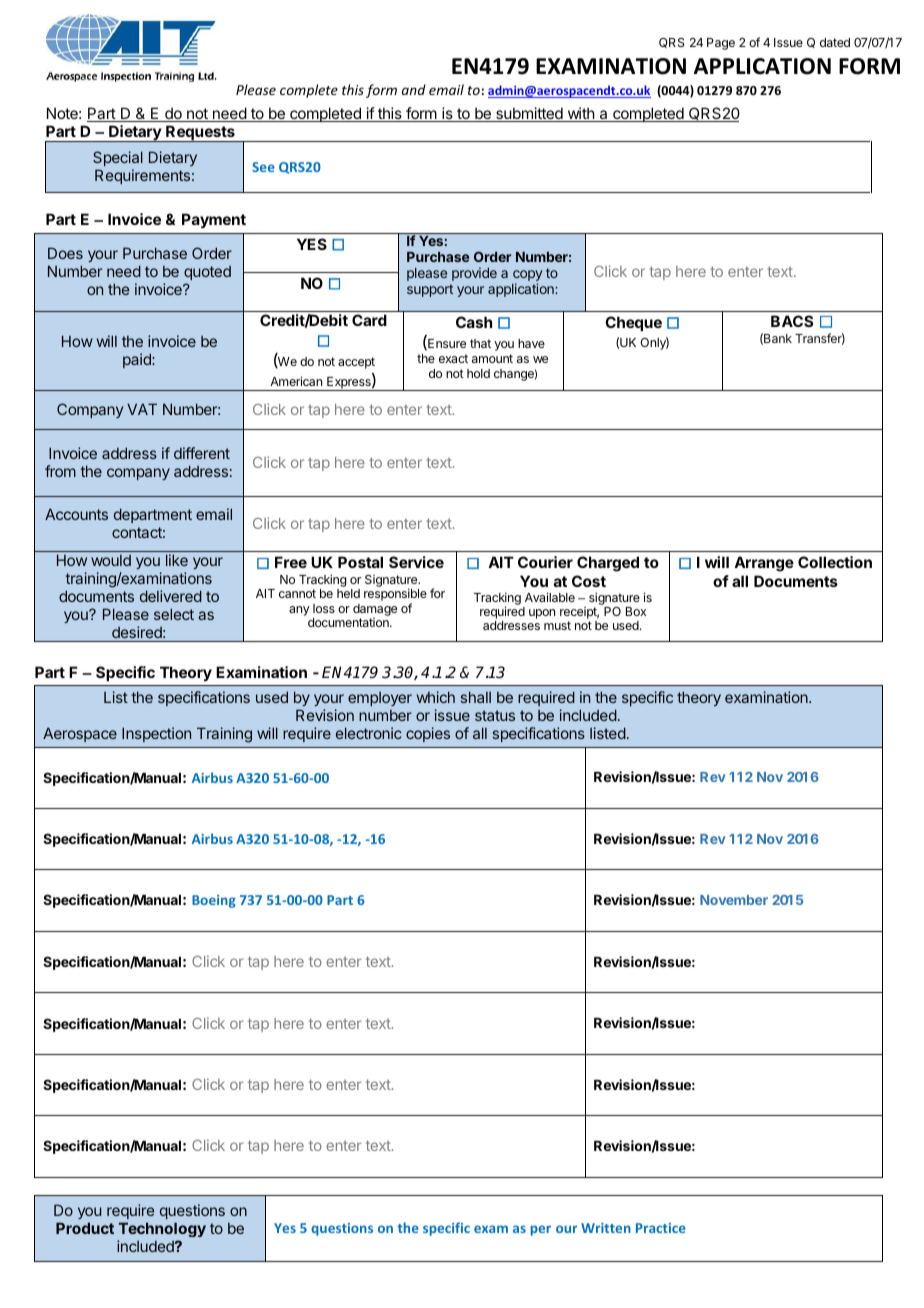  Describe the element at coordinates (430, 290) in the screenshot. I see `support` at that location.
